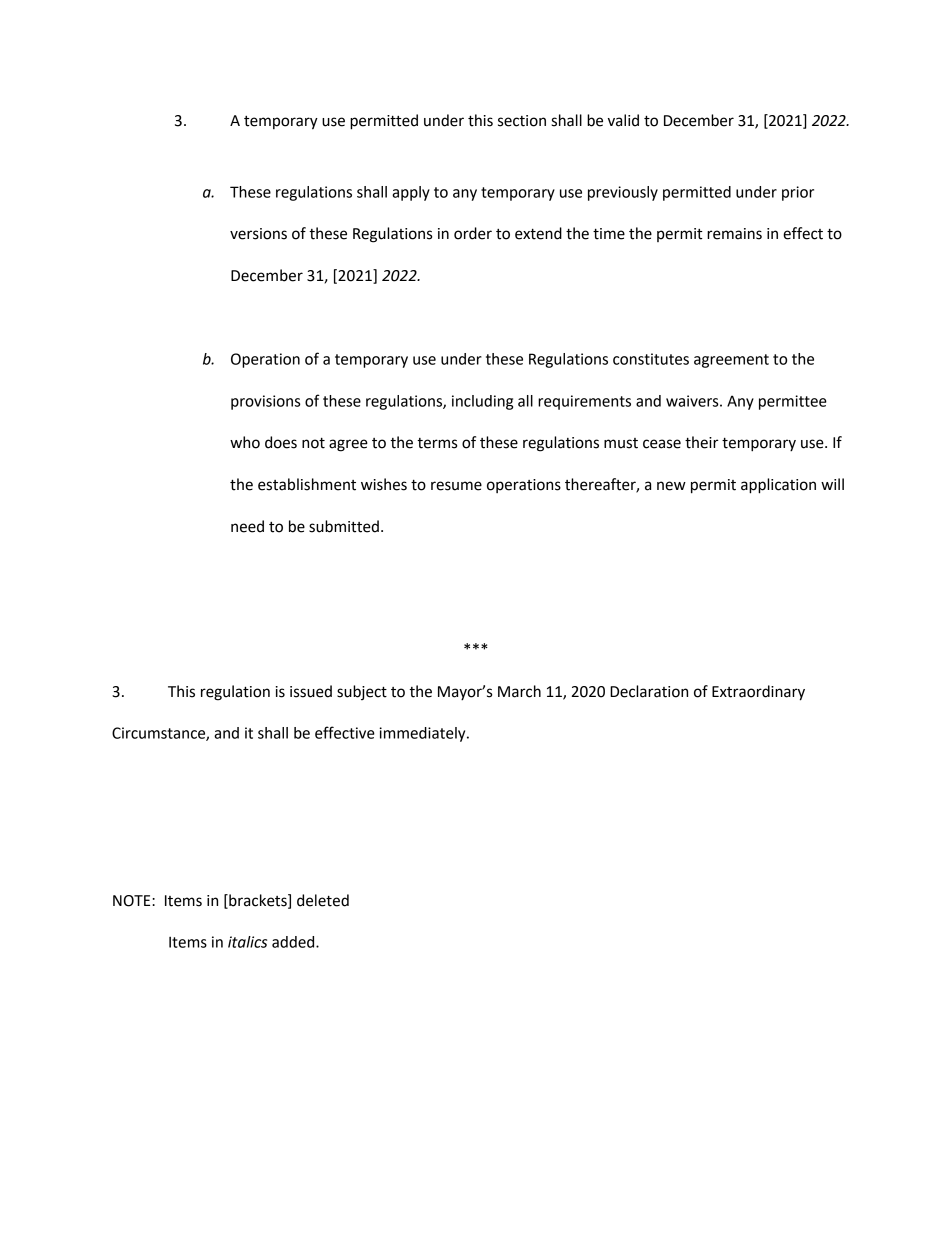  Describe the element at coordinates (258, 234) in the page. I see `versions` at that location.
